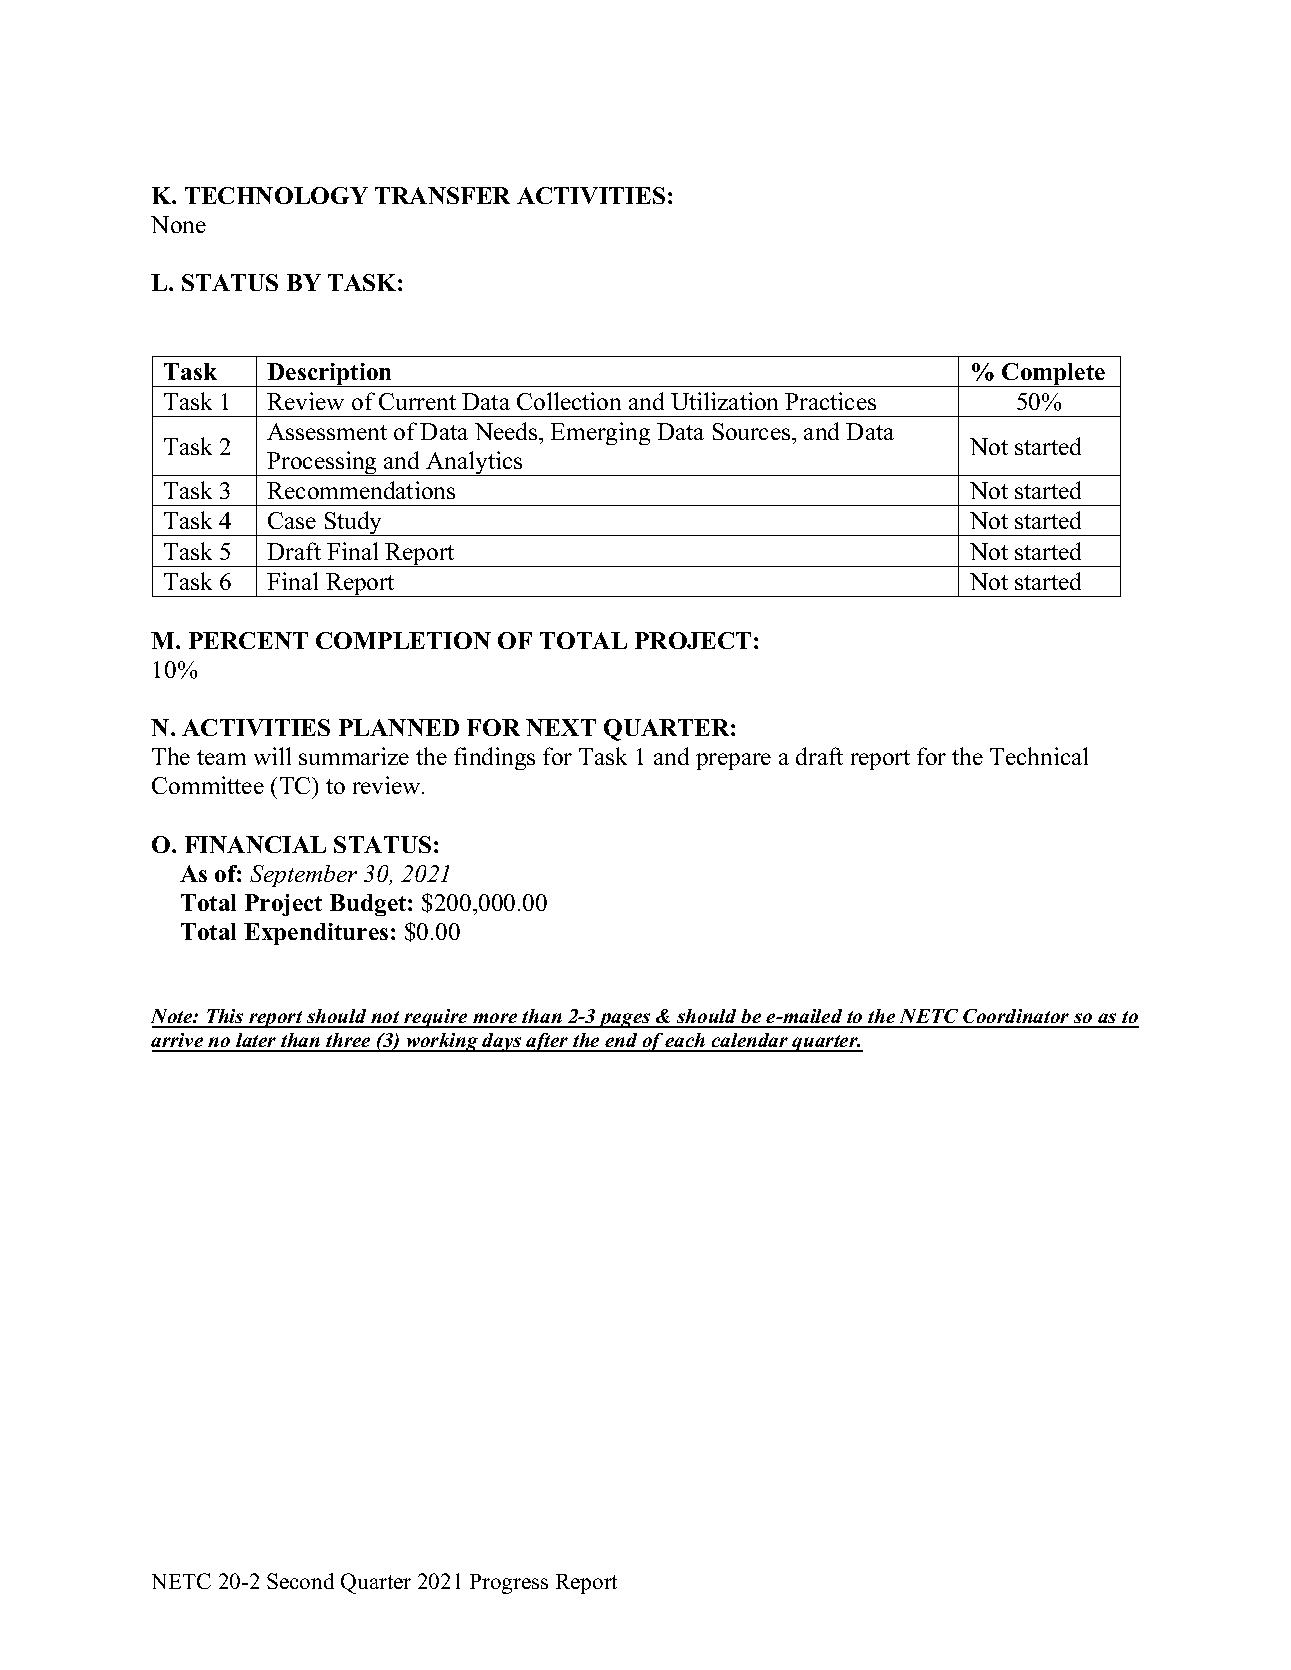 This screenshot has width=1291, height=1670. What do you see at coordinates (300, 1581) in the screenshot?
I see `Second` at bounding box center [300, 1581].
